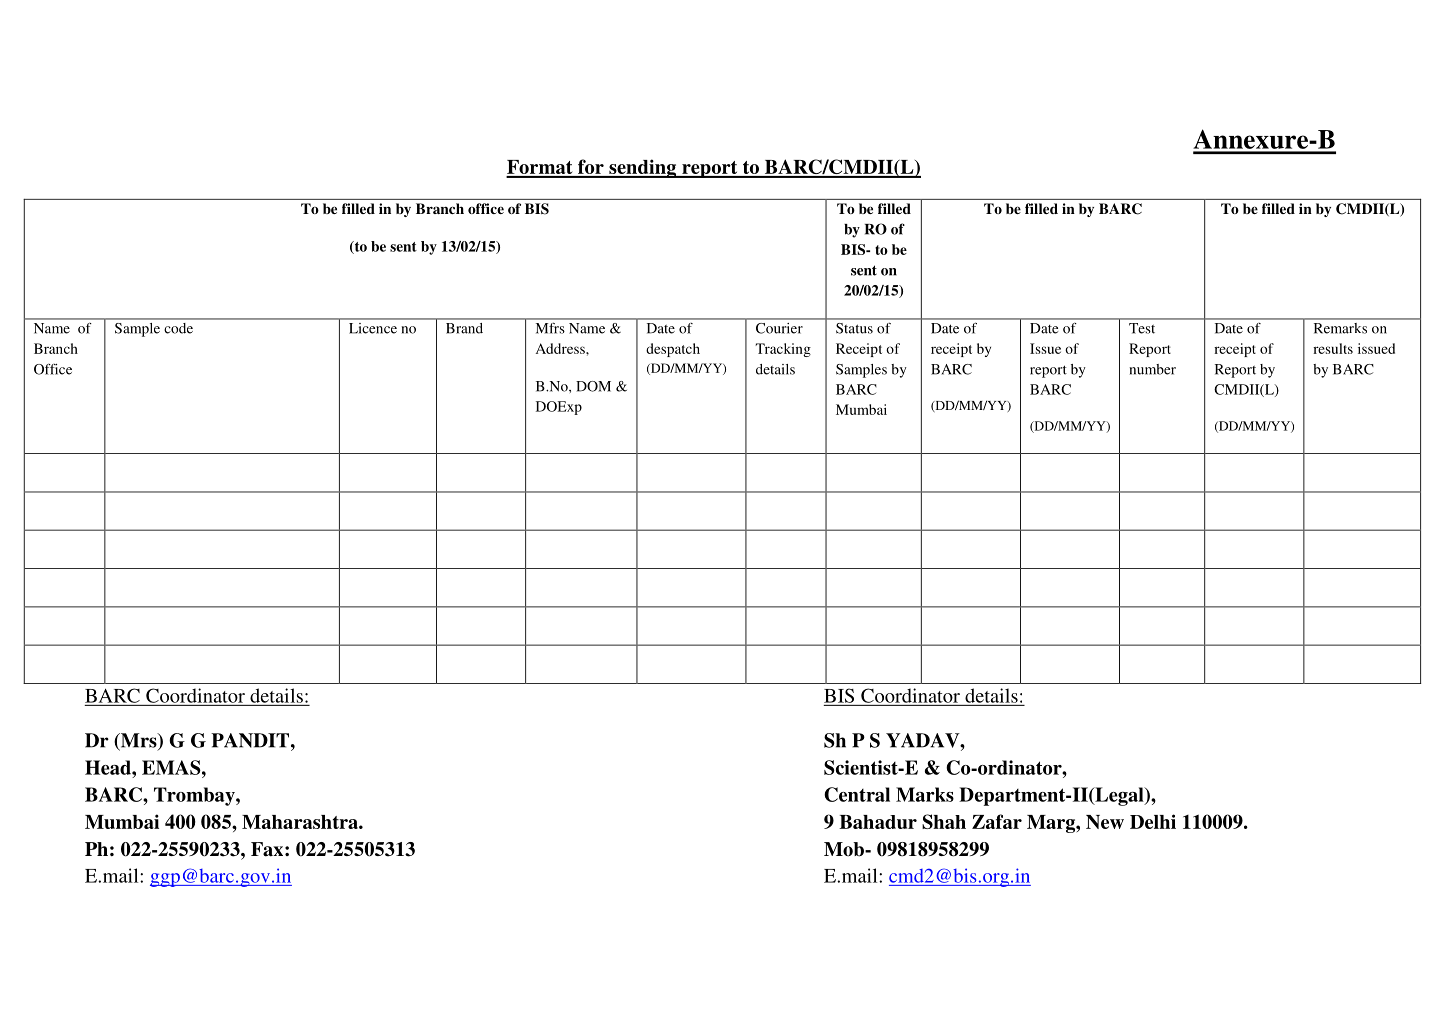  What do you see at coordinates (878, 822) in the screenshot?
I see `Bahadur` at bounding box center [878, 822].
